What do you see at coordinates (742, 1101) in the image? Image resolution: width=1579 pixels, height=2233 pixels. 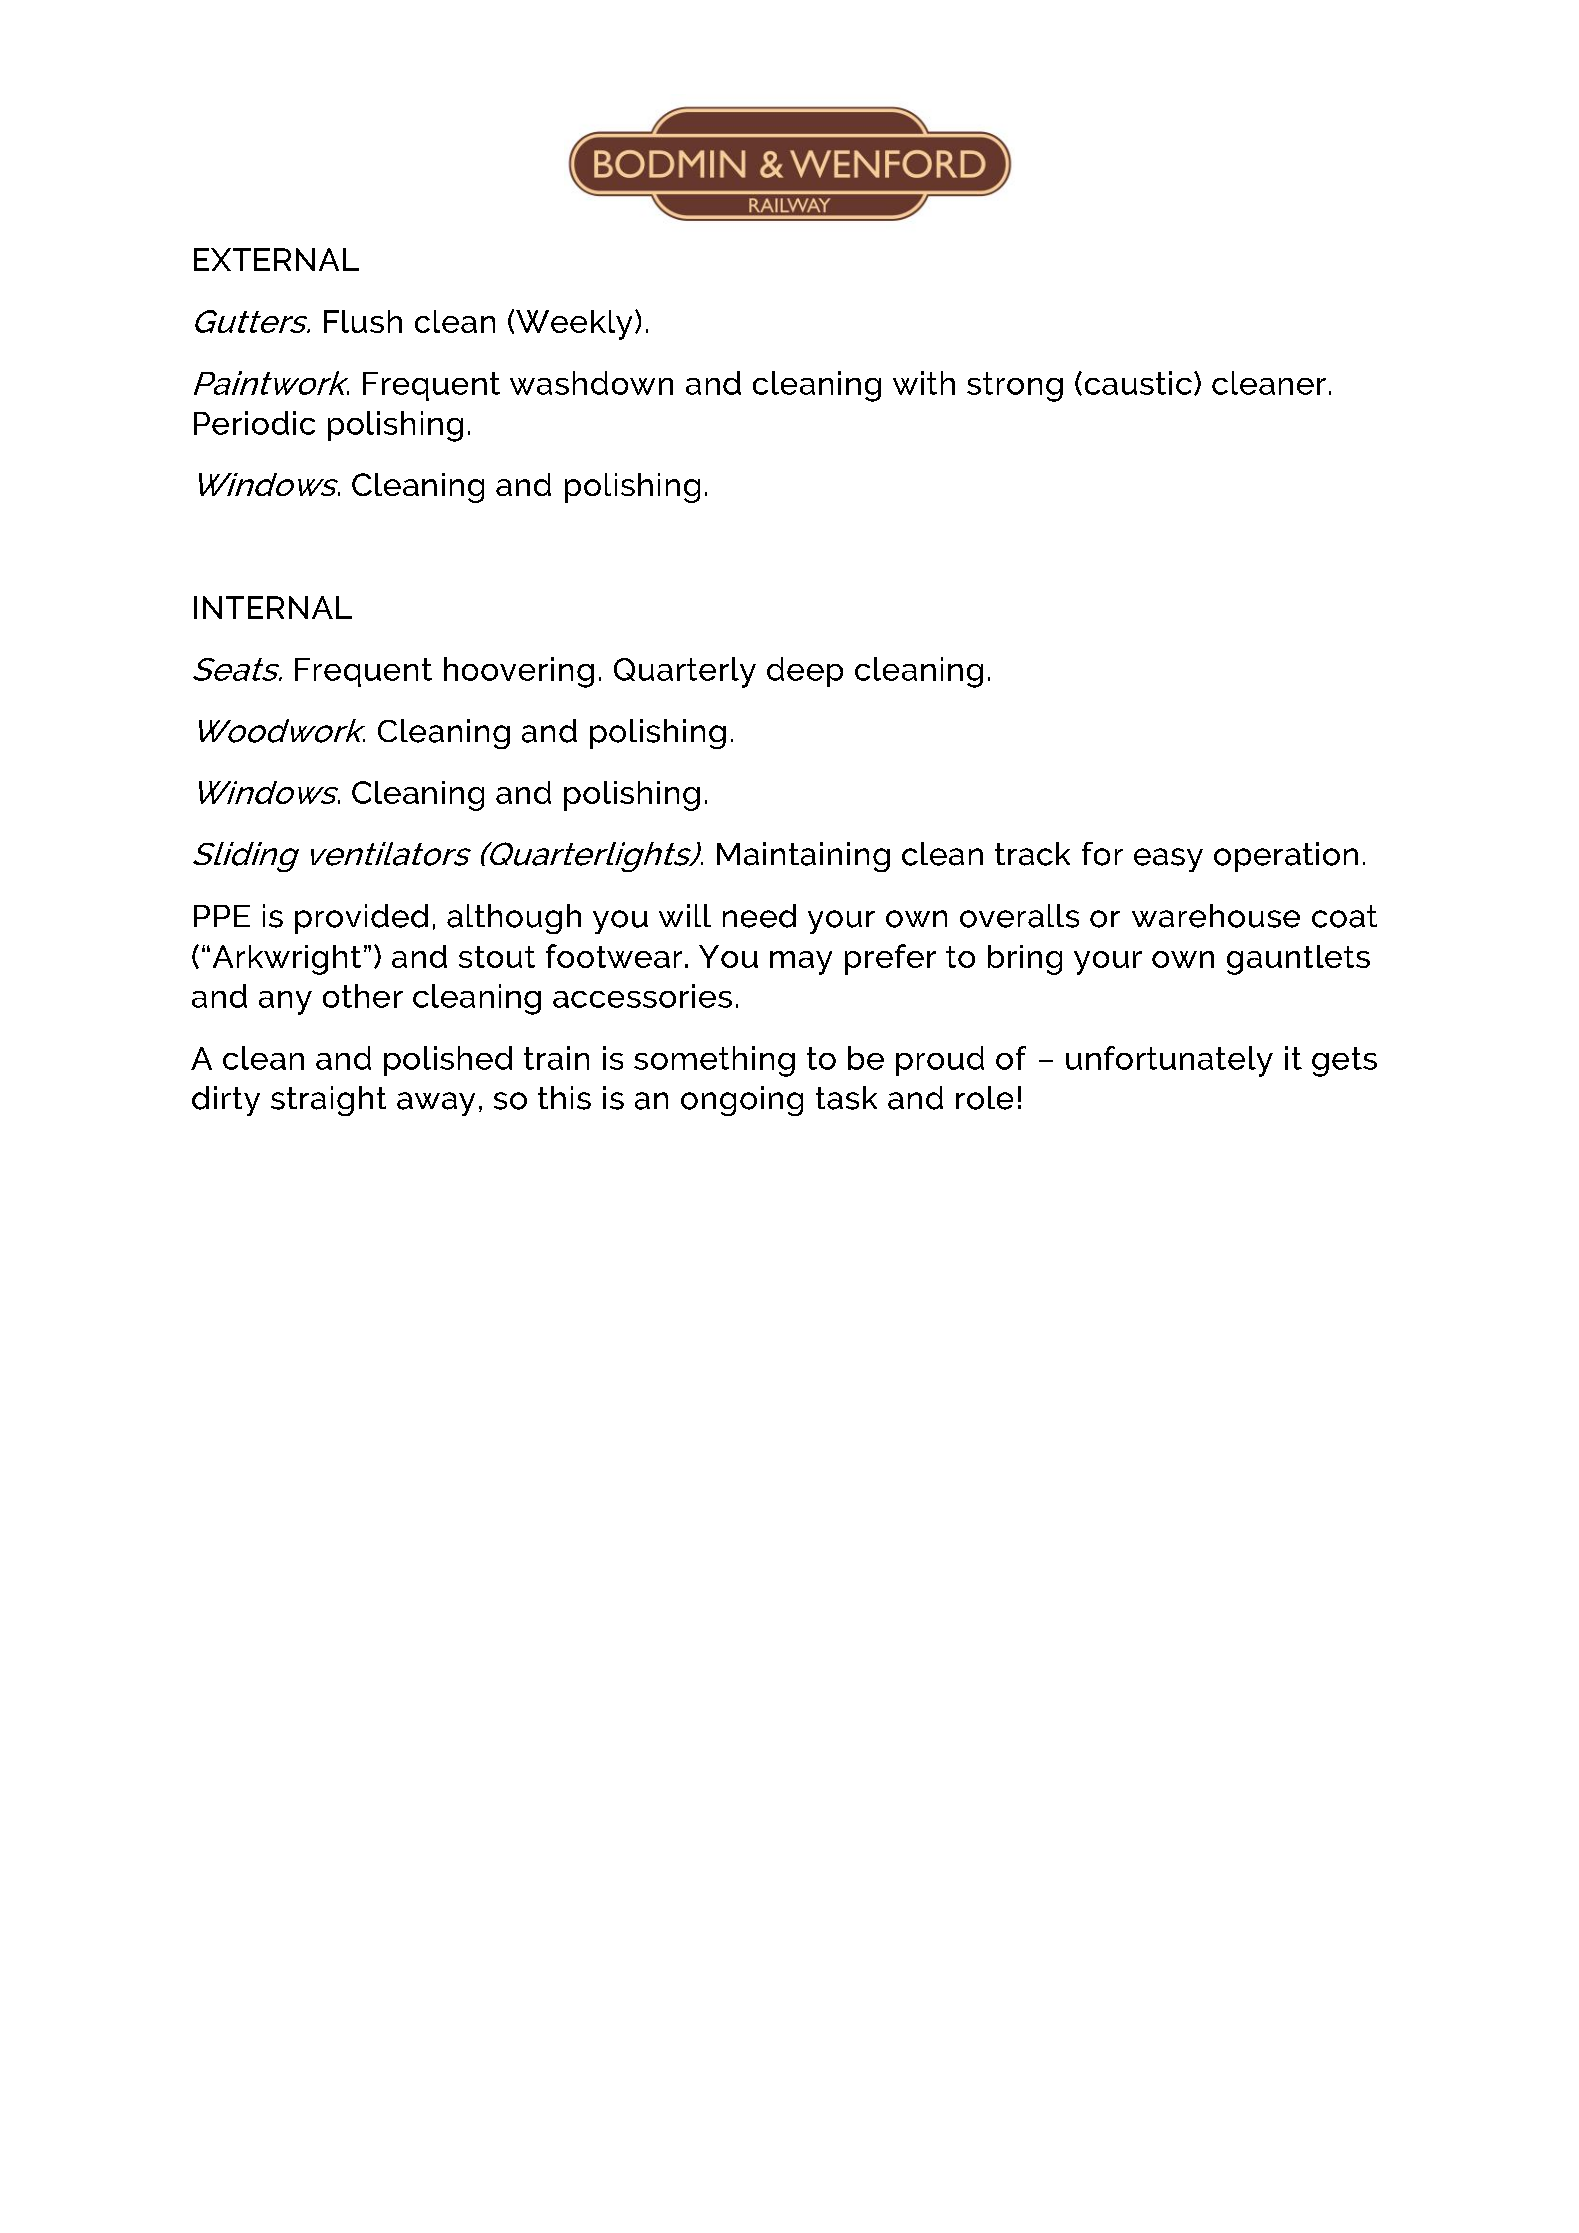 I see `ongoing` at bounding box center [742, 1101].
